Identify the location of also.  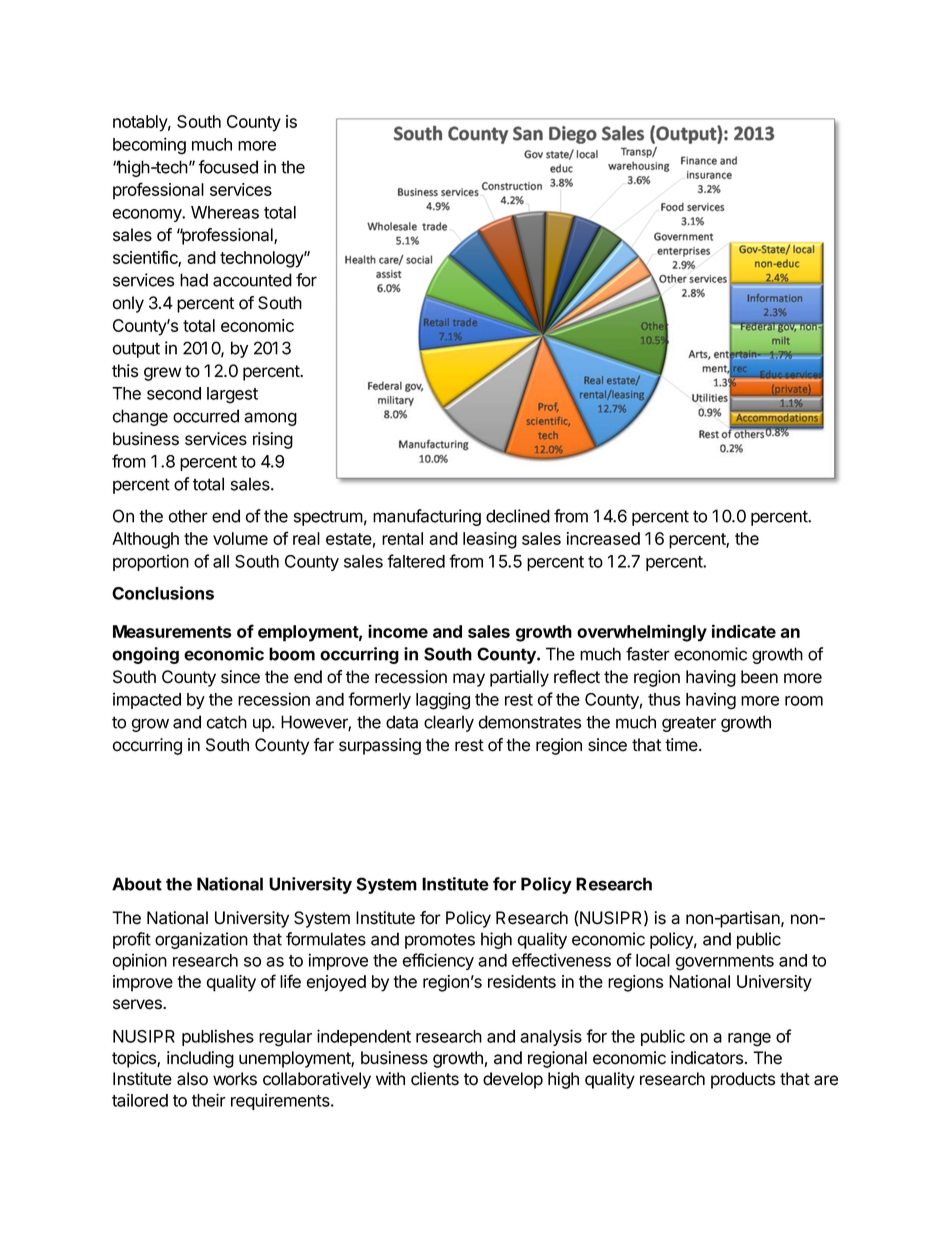
(192, 1079).
